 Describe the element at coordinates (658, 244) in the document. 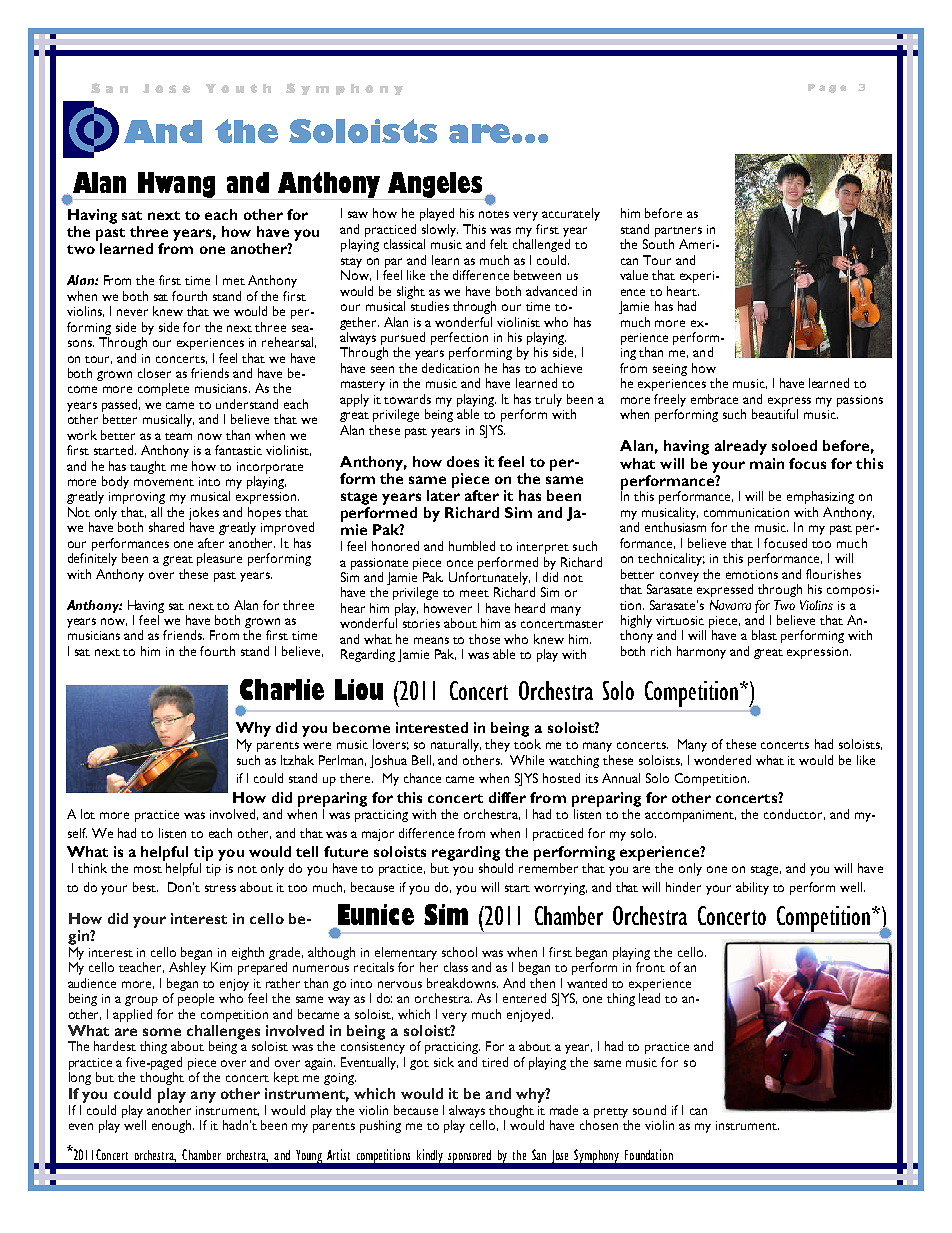

I see `South` at that location.
